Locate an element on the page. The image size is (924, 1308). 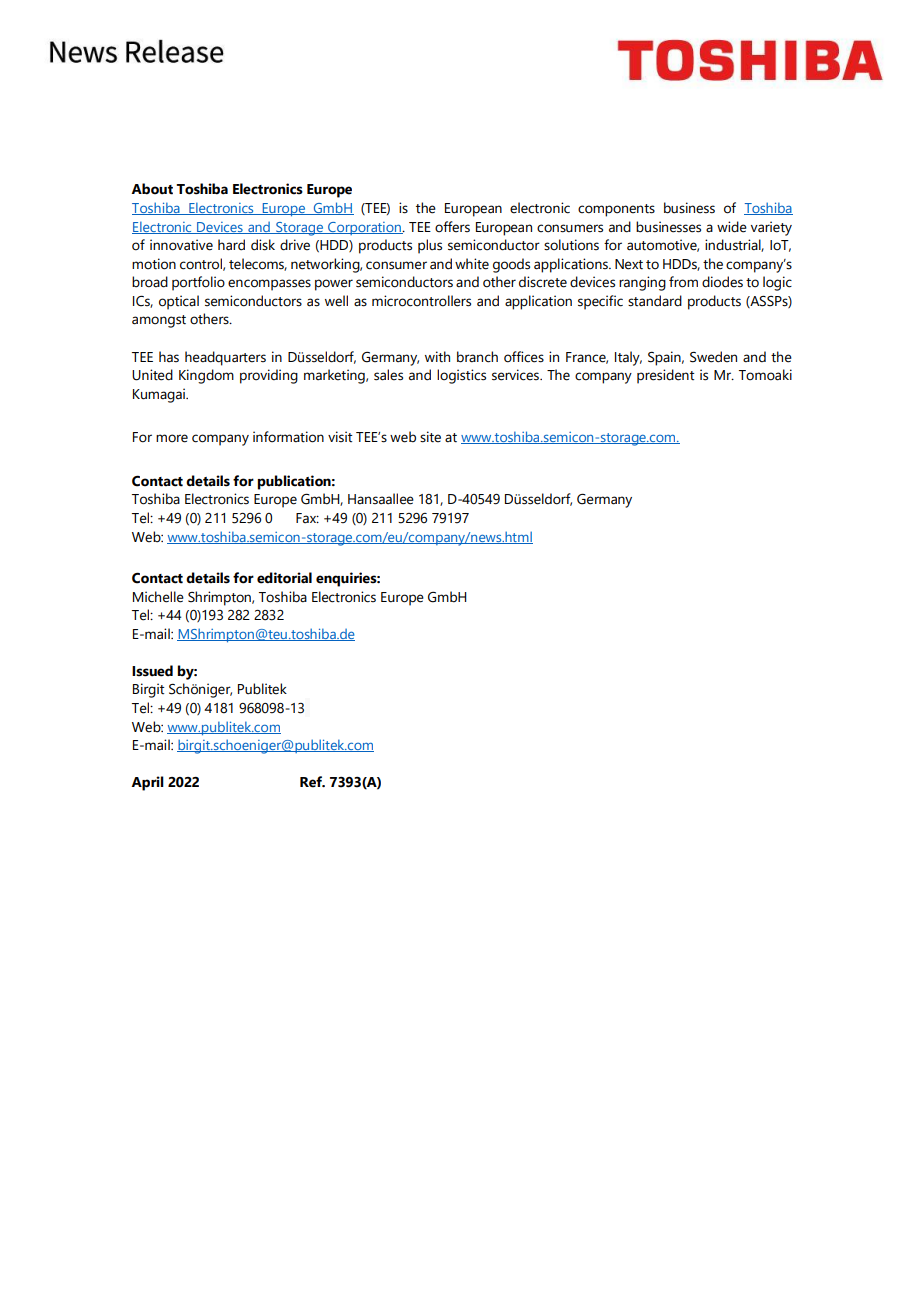
more is located at coordinates (172, 438).
